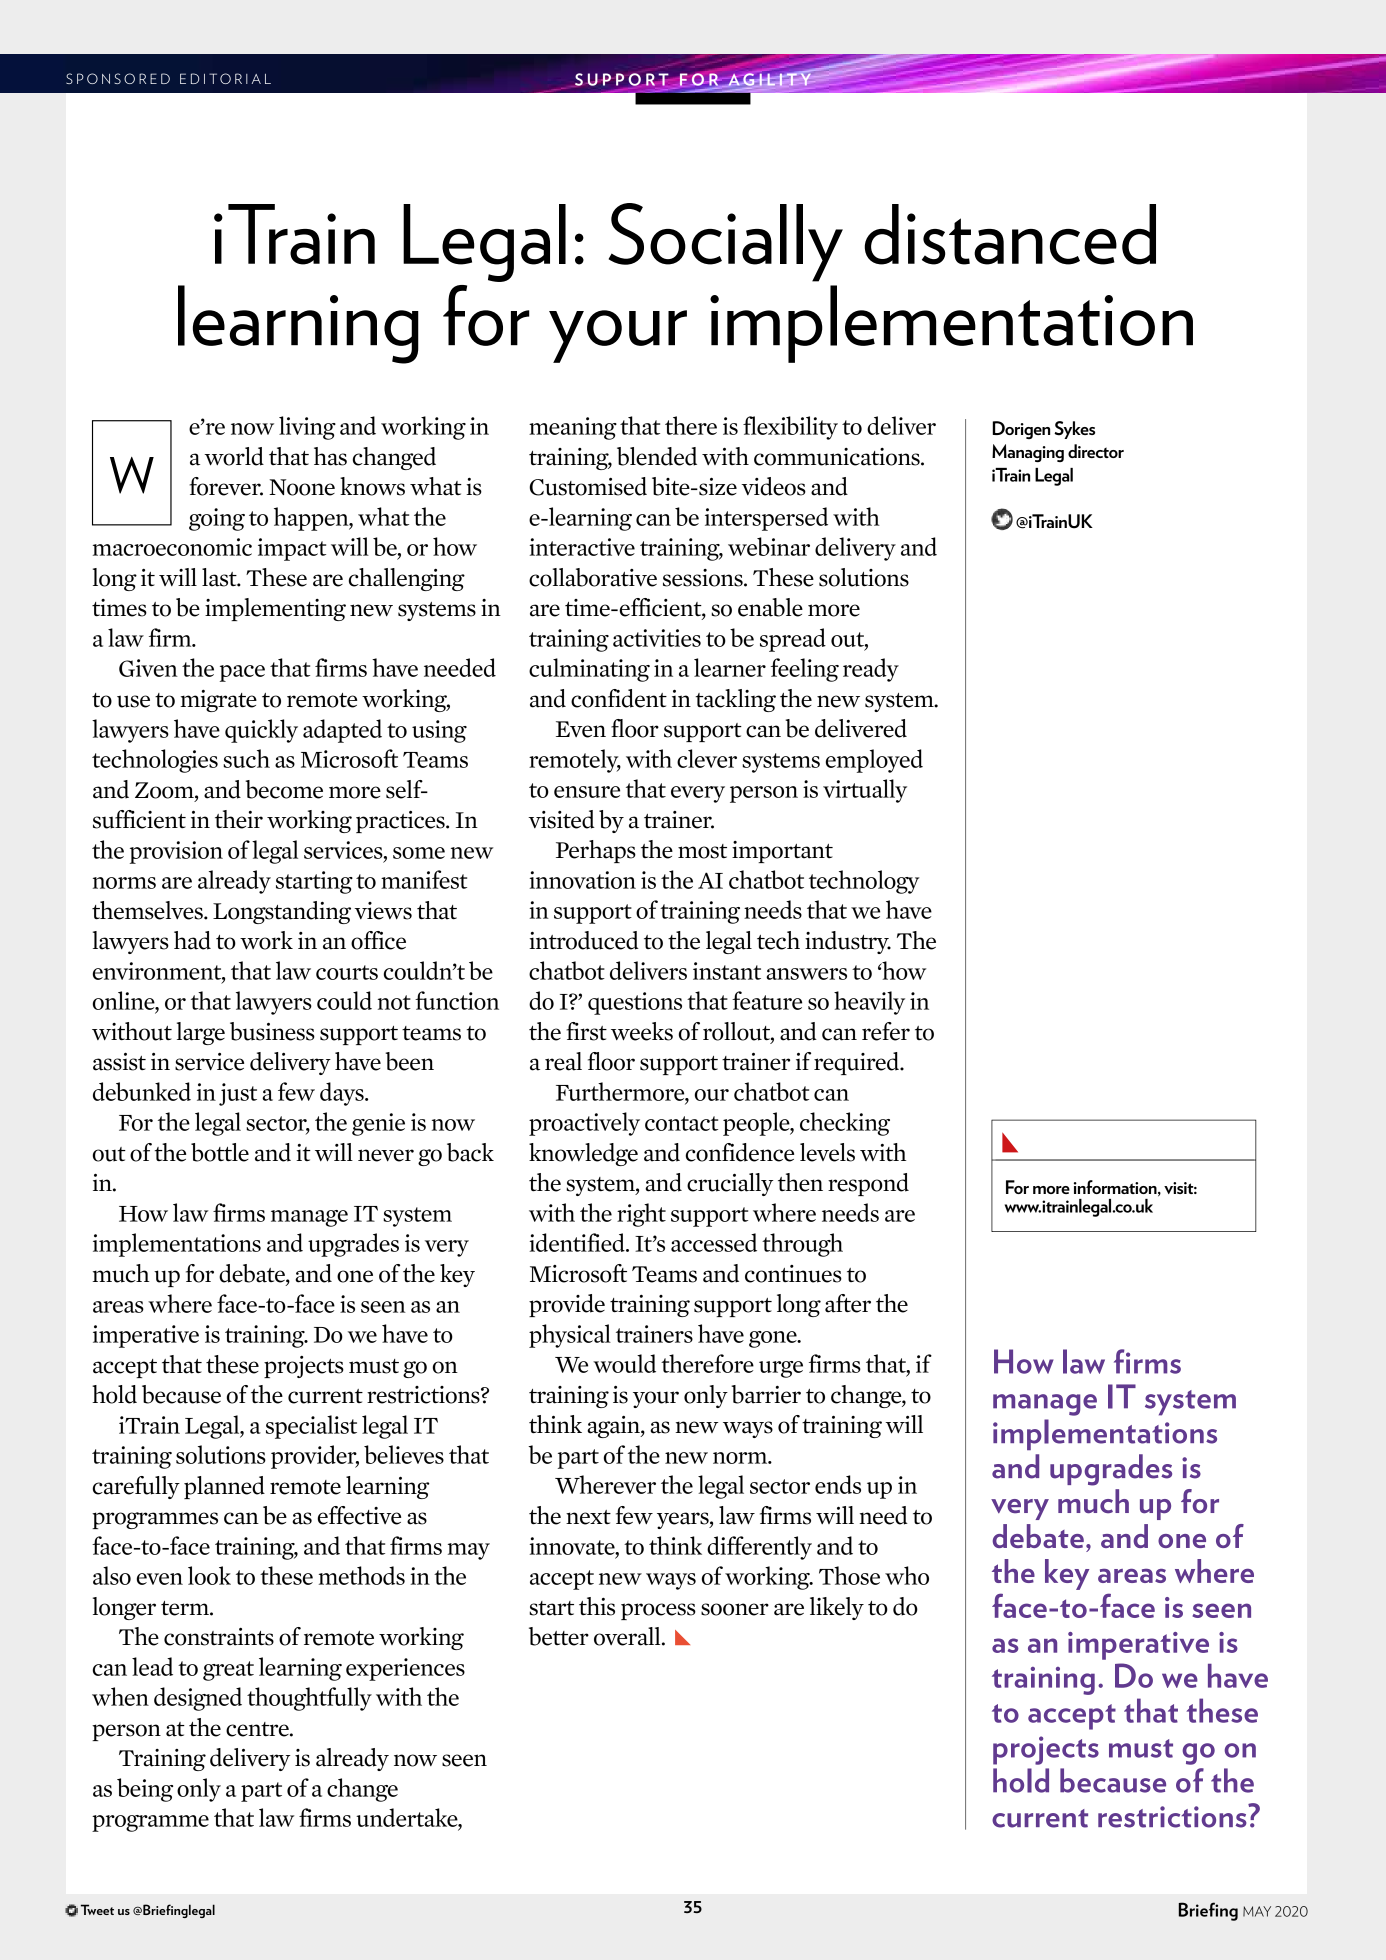  I want to click on distanced, so click(1010, 234).
